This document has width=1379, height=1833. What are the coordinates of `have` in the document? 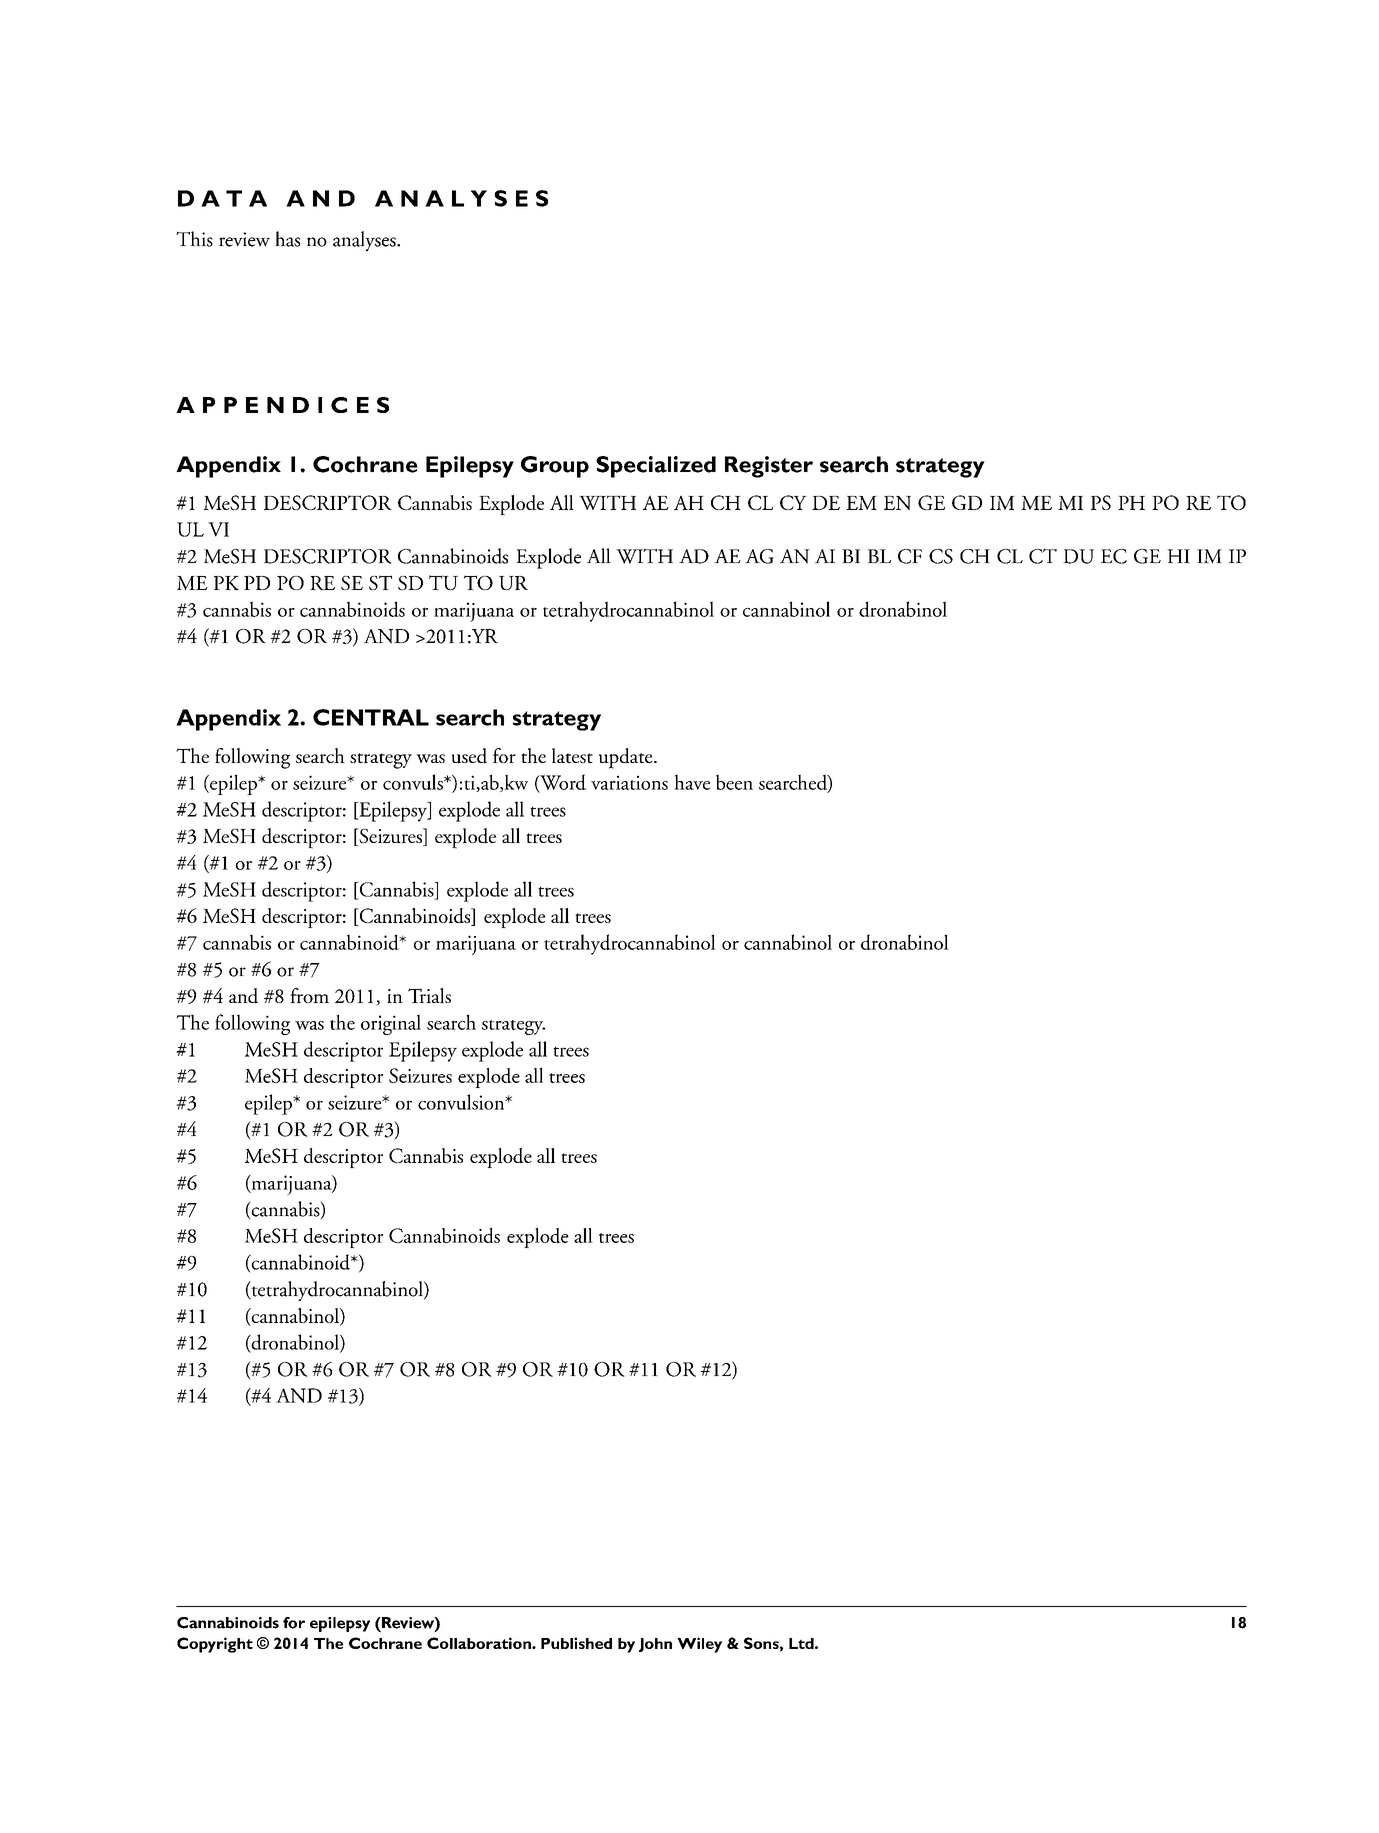 It's located at (692, 782).
